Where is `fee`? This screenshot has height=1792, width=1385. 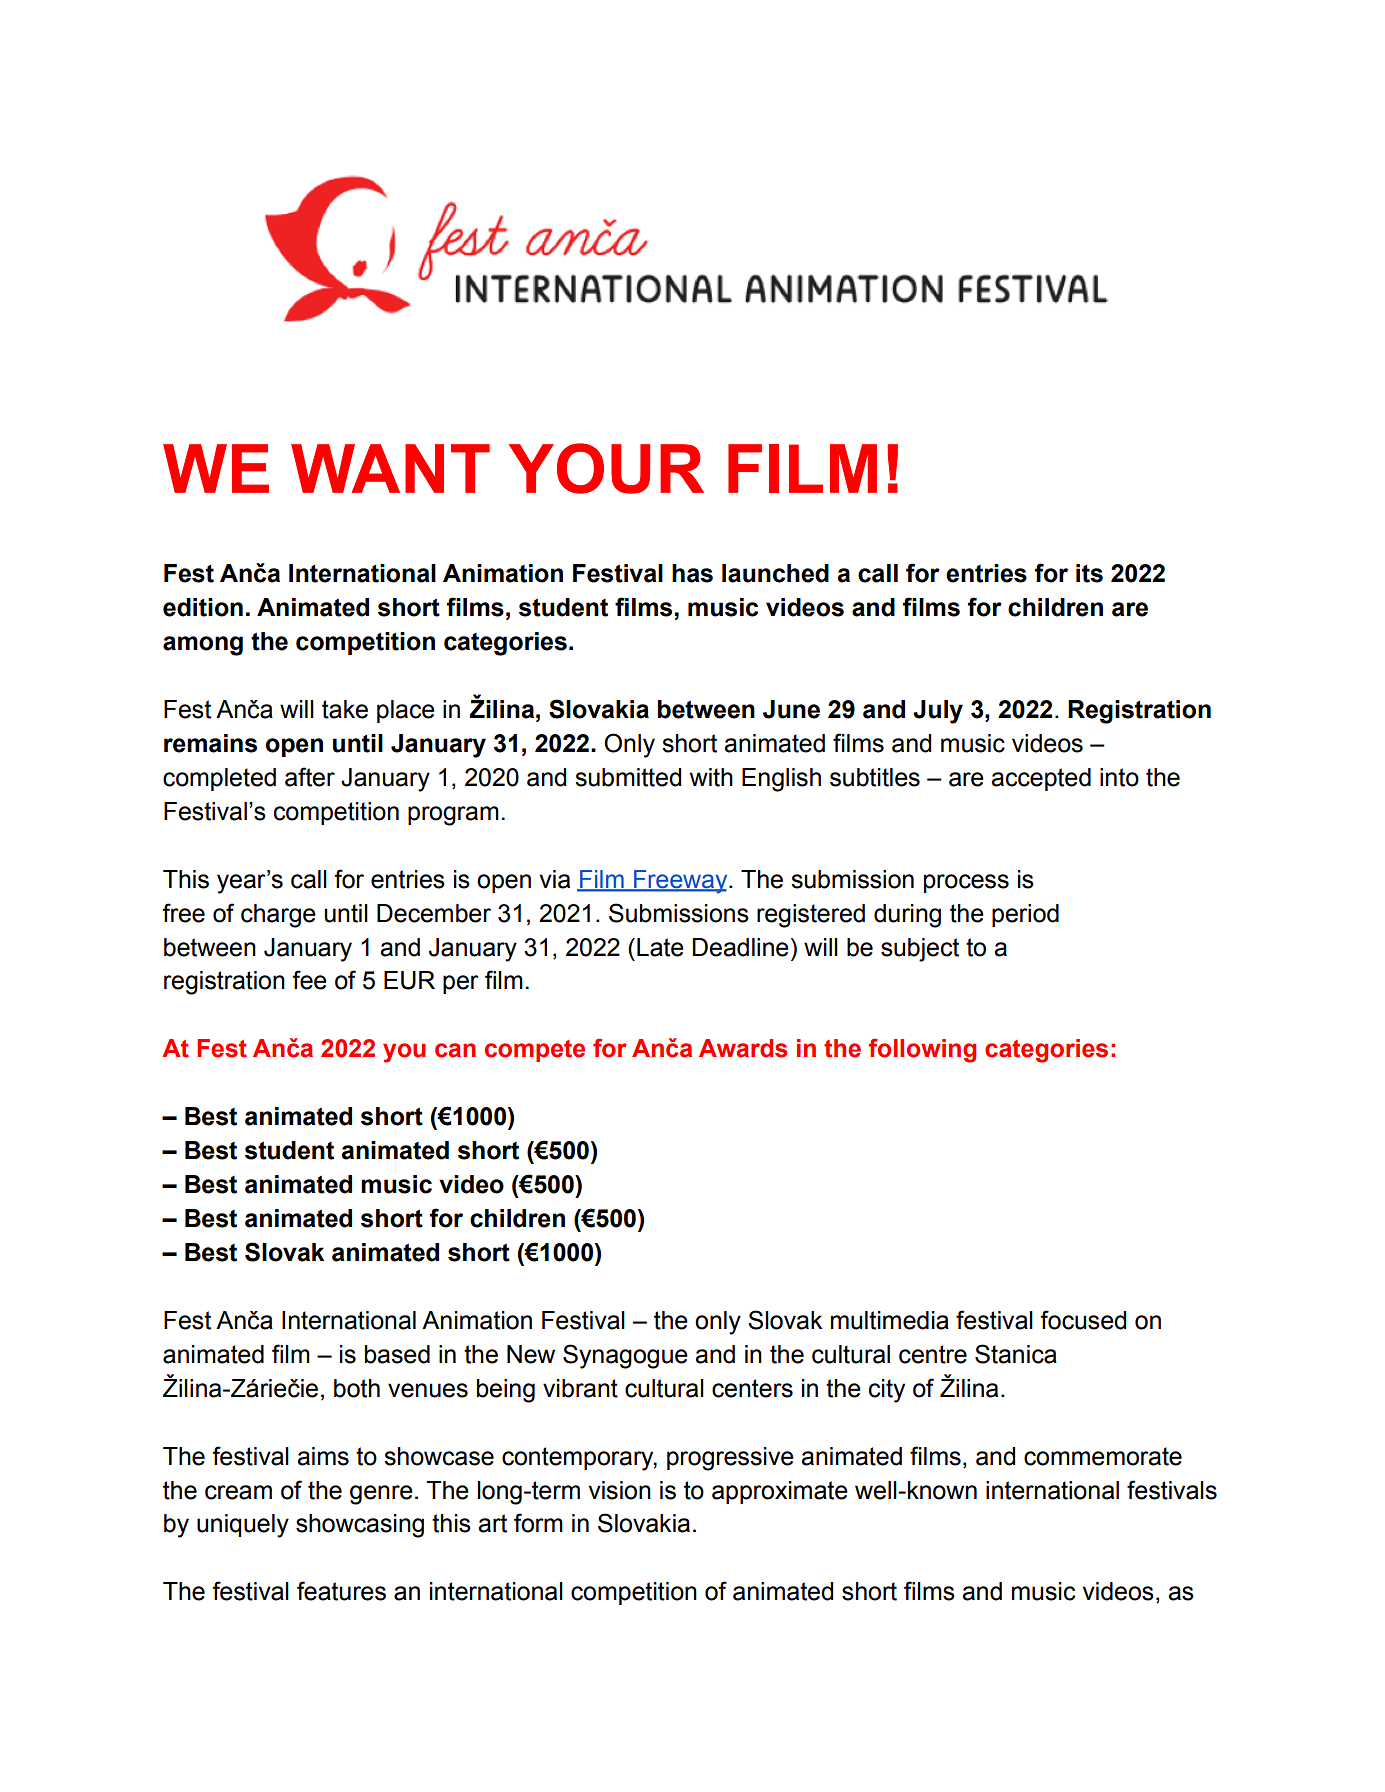
fee is located at coordinates (309, 980).
